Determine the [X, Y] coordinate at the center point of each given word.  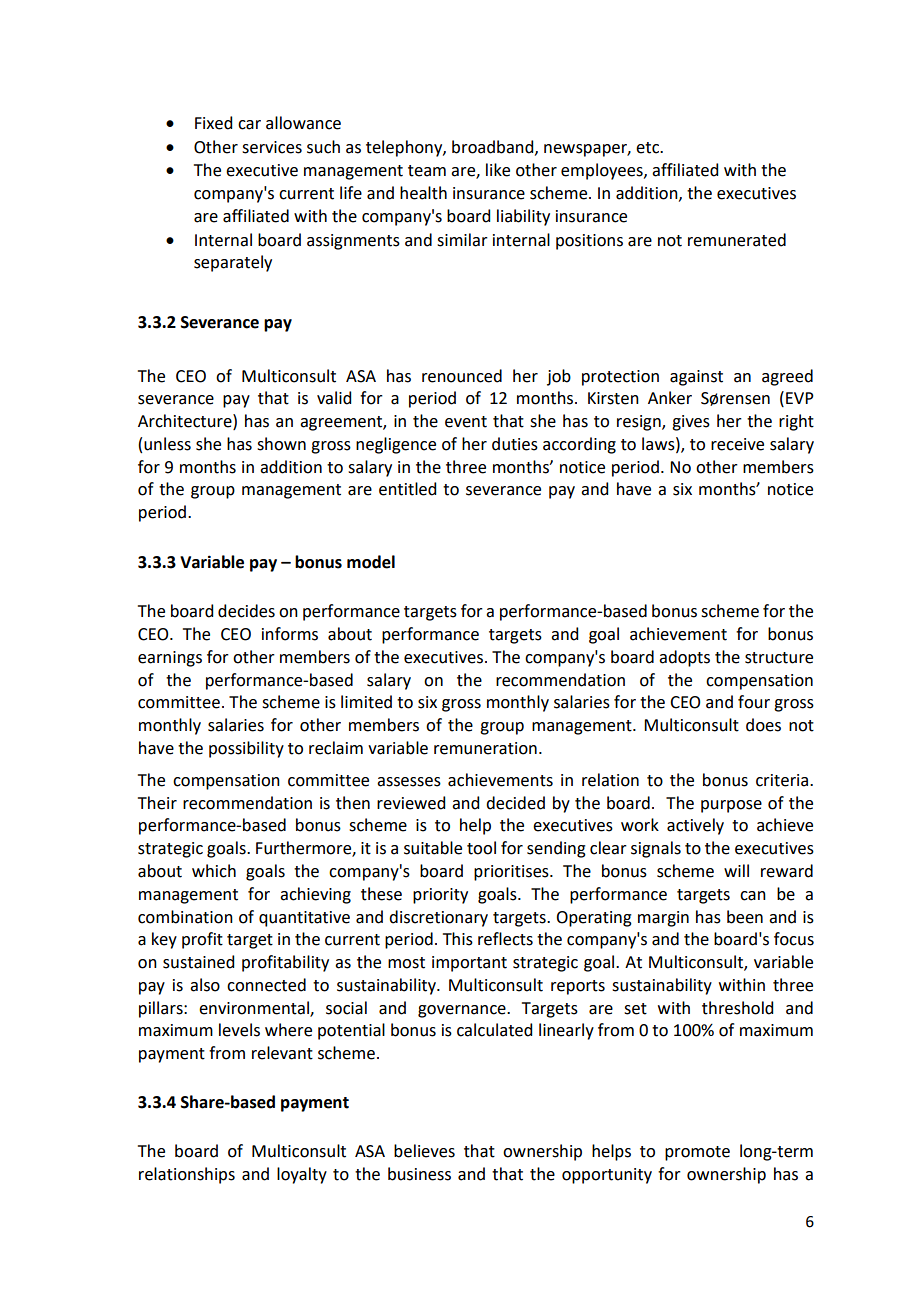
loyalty [302, 1175]
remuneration [485, 748]
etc [648, 148]
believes [424, 1151]
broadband [494, 147]
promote [697, 1153]
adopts [684, 658]
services [272, 147]
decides [246, 611]
